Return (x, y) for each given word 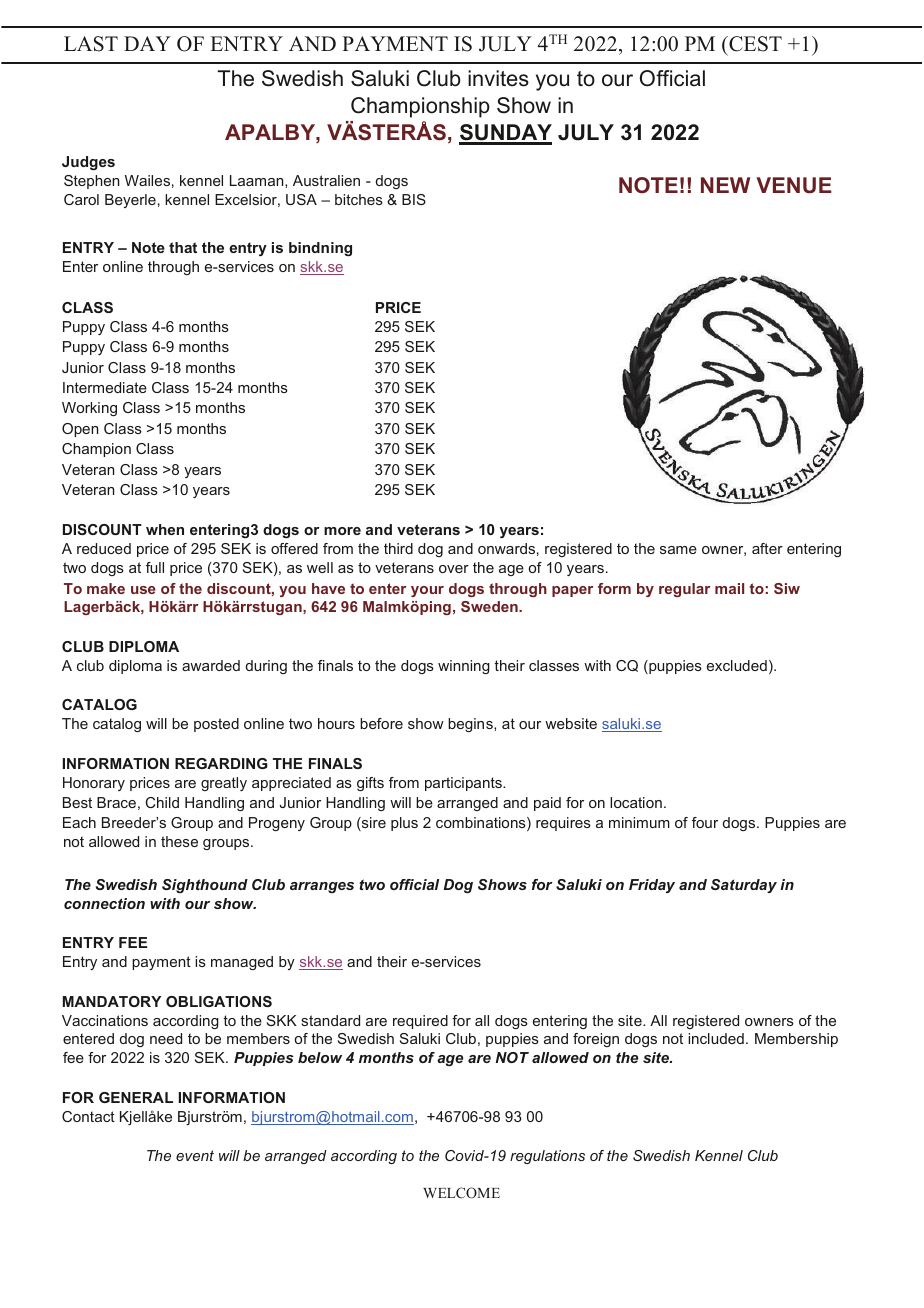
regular (684, 590)
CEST (754, 44)
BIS (414, 199)
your (427, 591)
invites (498, 78)
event (195, 1155)
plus (404, 824)
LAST (91, 44)
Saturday (744, 886)
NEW (725, 185)
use (143, 590)
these (179, 841)
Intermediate (105, 387)
